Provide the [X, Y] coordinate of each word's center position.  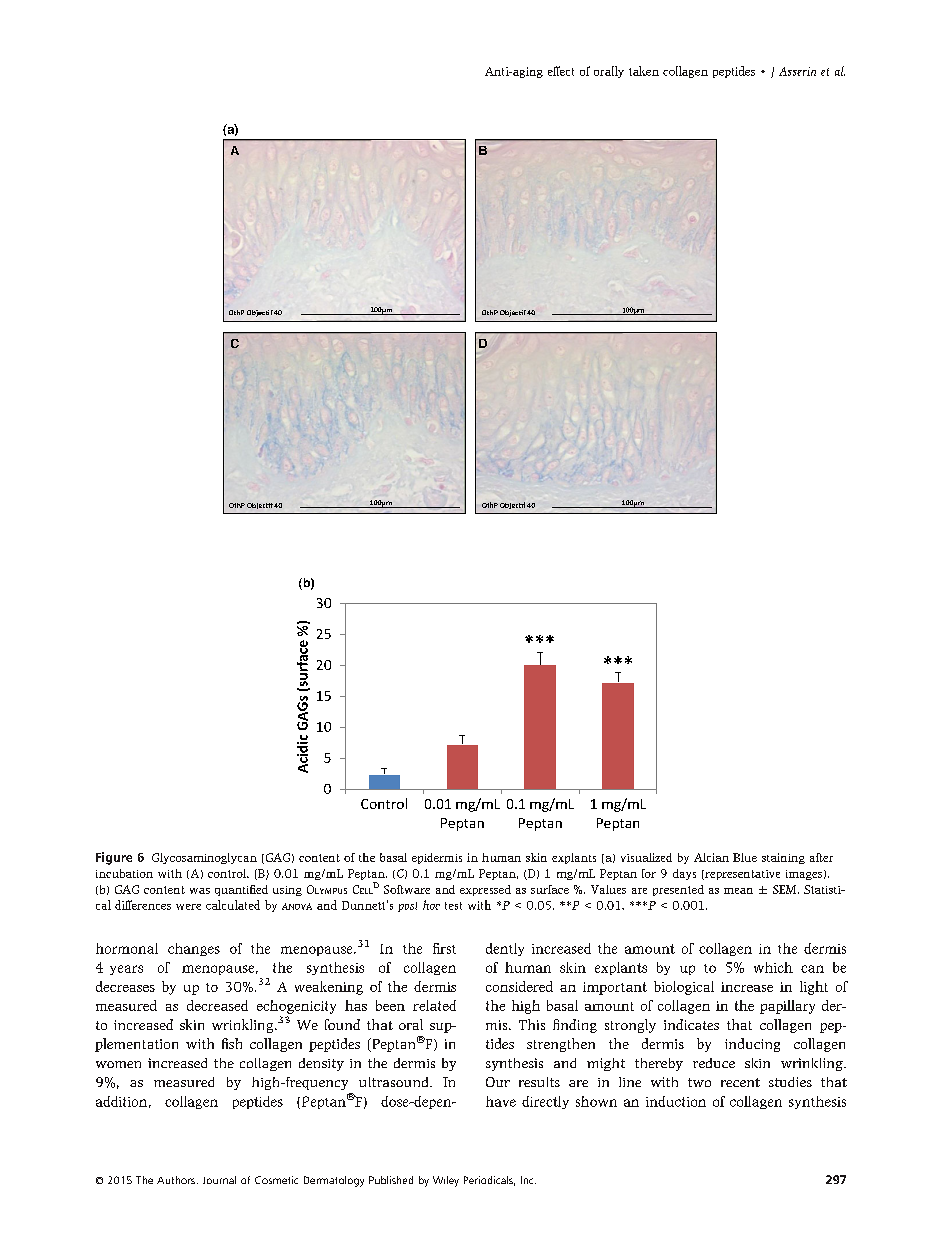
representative [741, 875]
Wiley [446, 1181]
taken [644, 71]
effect [561, 71]
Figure [114, 858]
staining [783, 858]
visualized [646, 857]
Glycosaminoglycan [204, 858]
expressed [485, 890]
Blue [745, 857]
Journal [219, 1180]
